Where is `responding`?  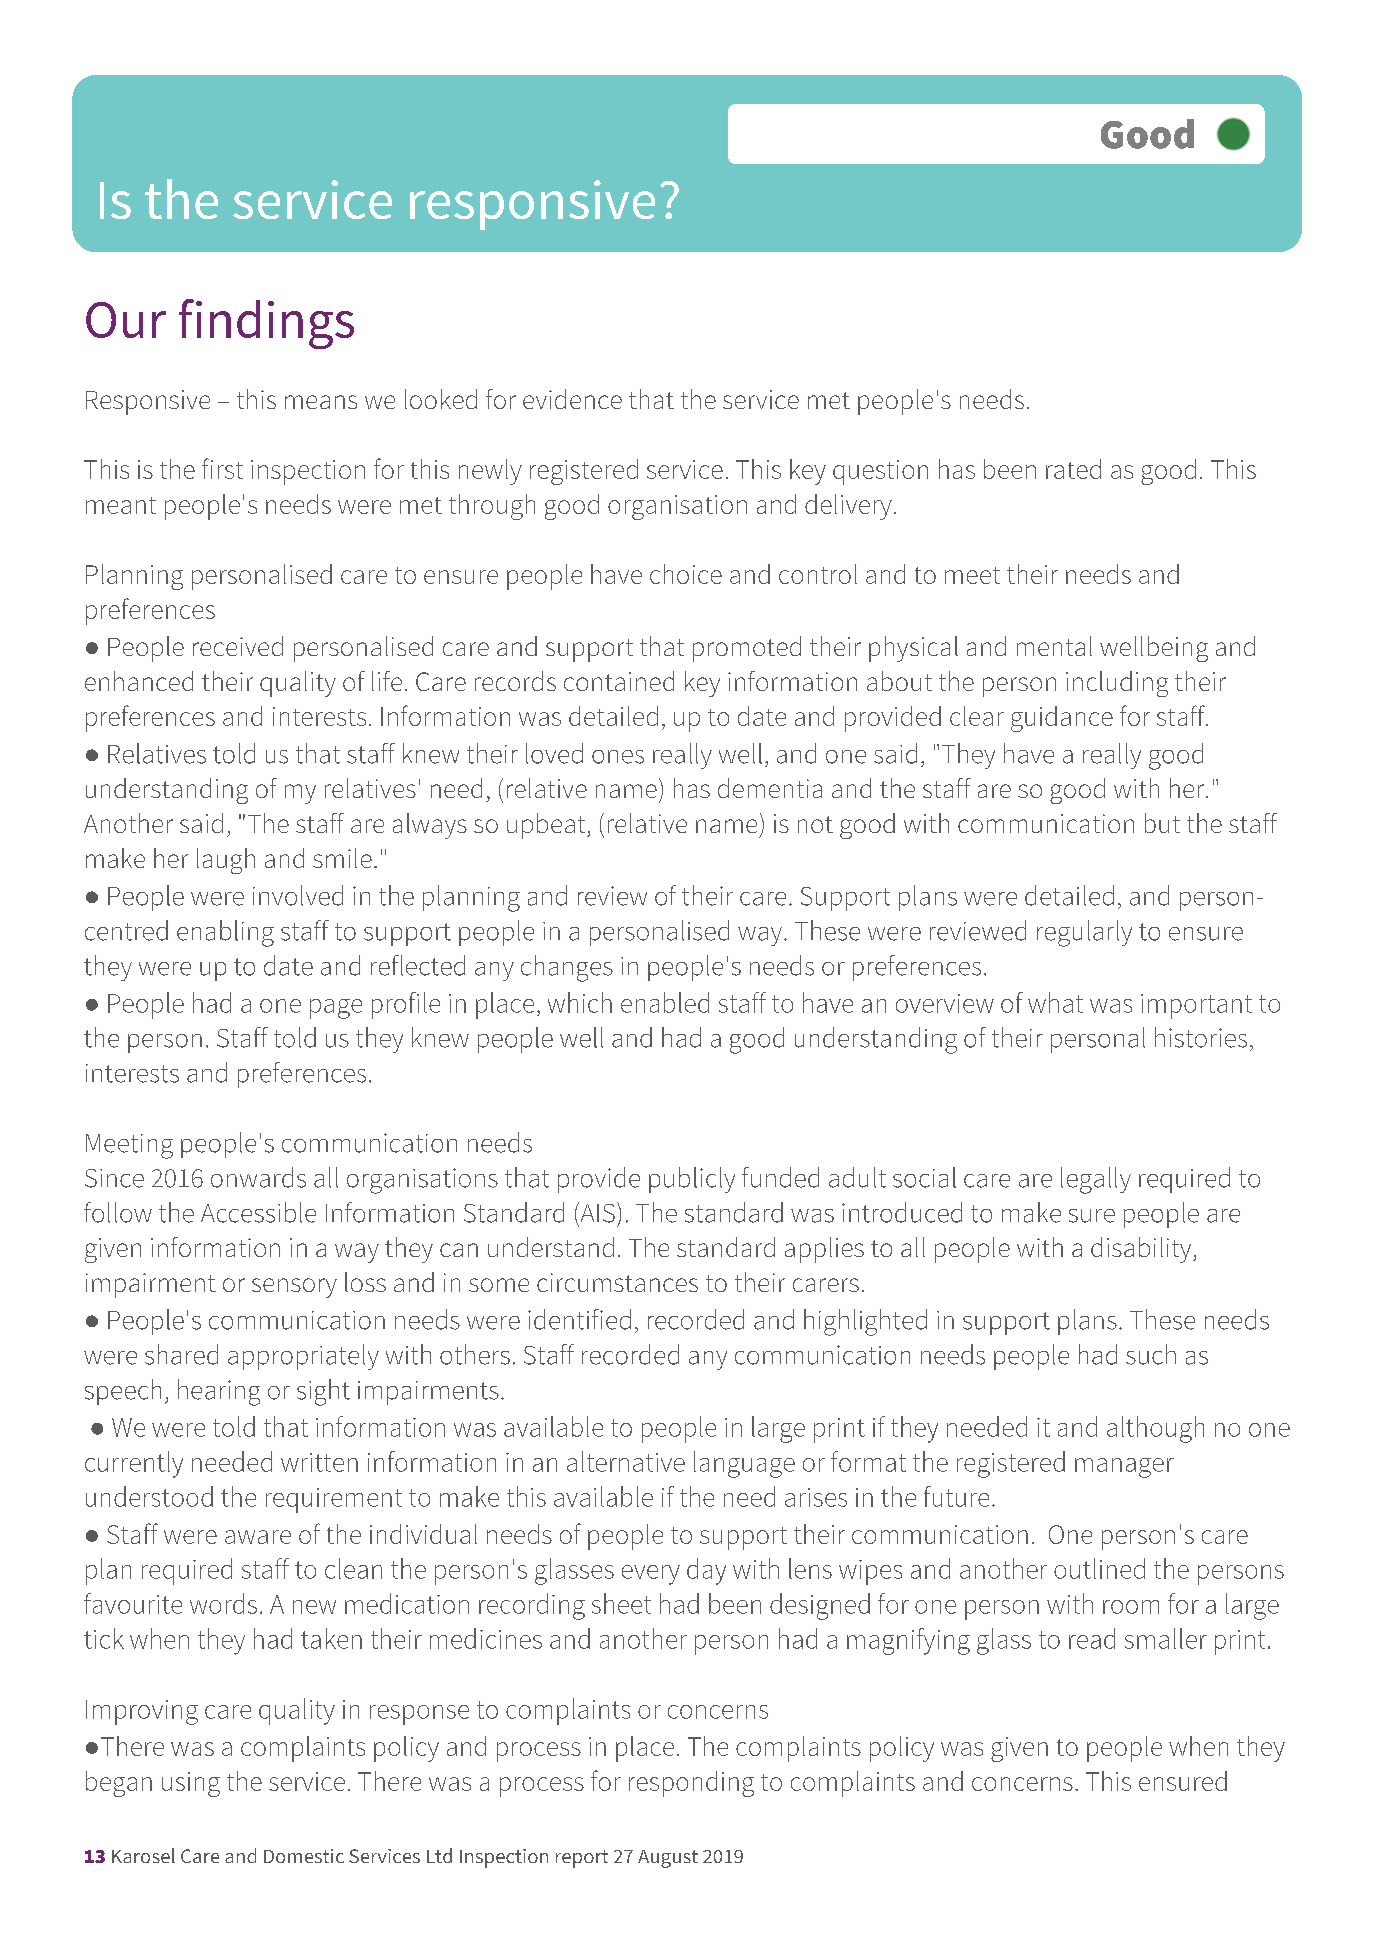
responding is located at coordinates (691, 1784).
